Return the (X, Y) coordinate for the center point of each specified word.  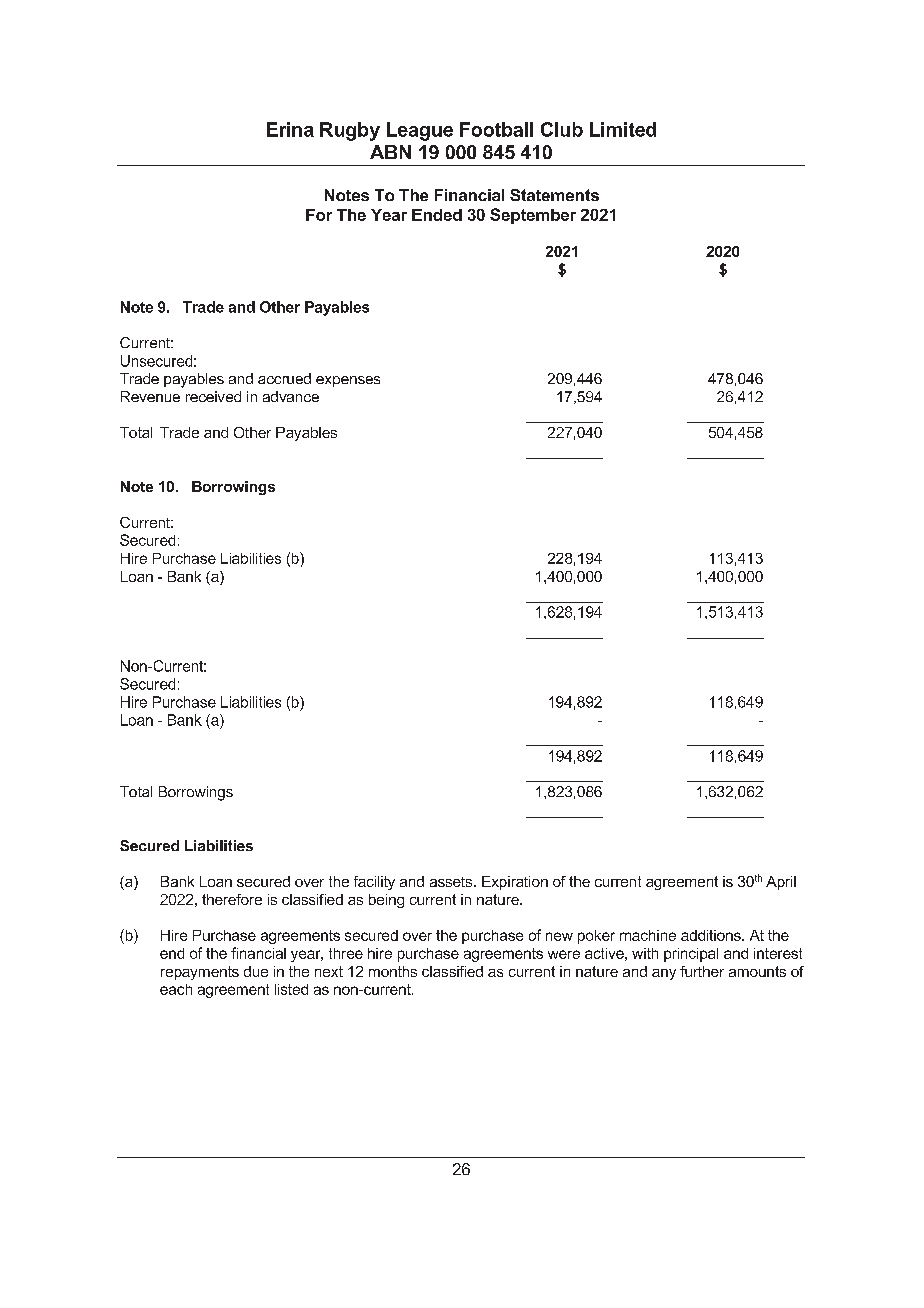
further (702, 971)
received (213, 396)
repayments (200, 973)
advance (291, 396)
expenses (348, 381)
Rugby (350, 131)
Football (496, 129)
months (393, 971)
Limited (623, 129)
